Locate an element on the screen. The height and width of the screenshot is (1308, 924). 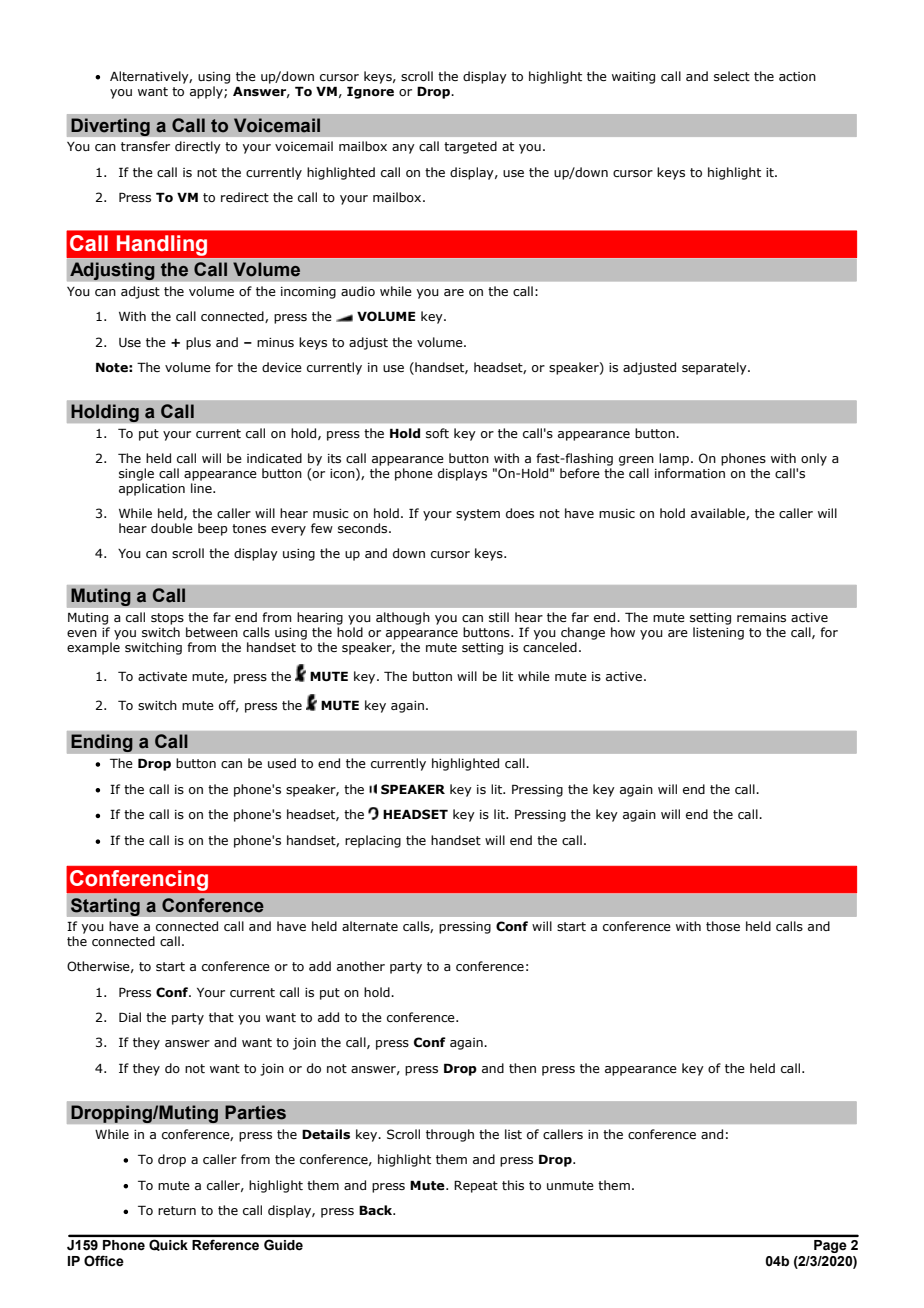
remains is located at coordinates (761, 617).
